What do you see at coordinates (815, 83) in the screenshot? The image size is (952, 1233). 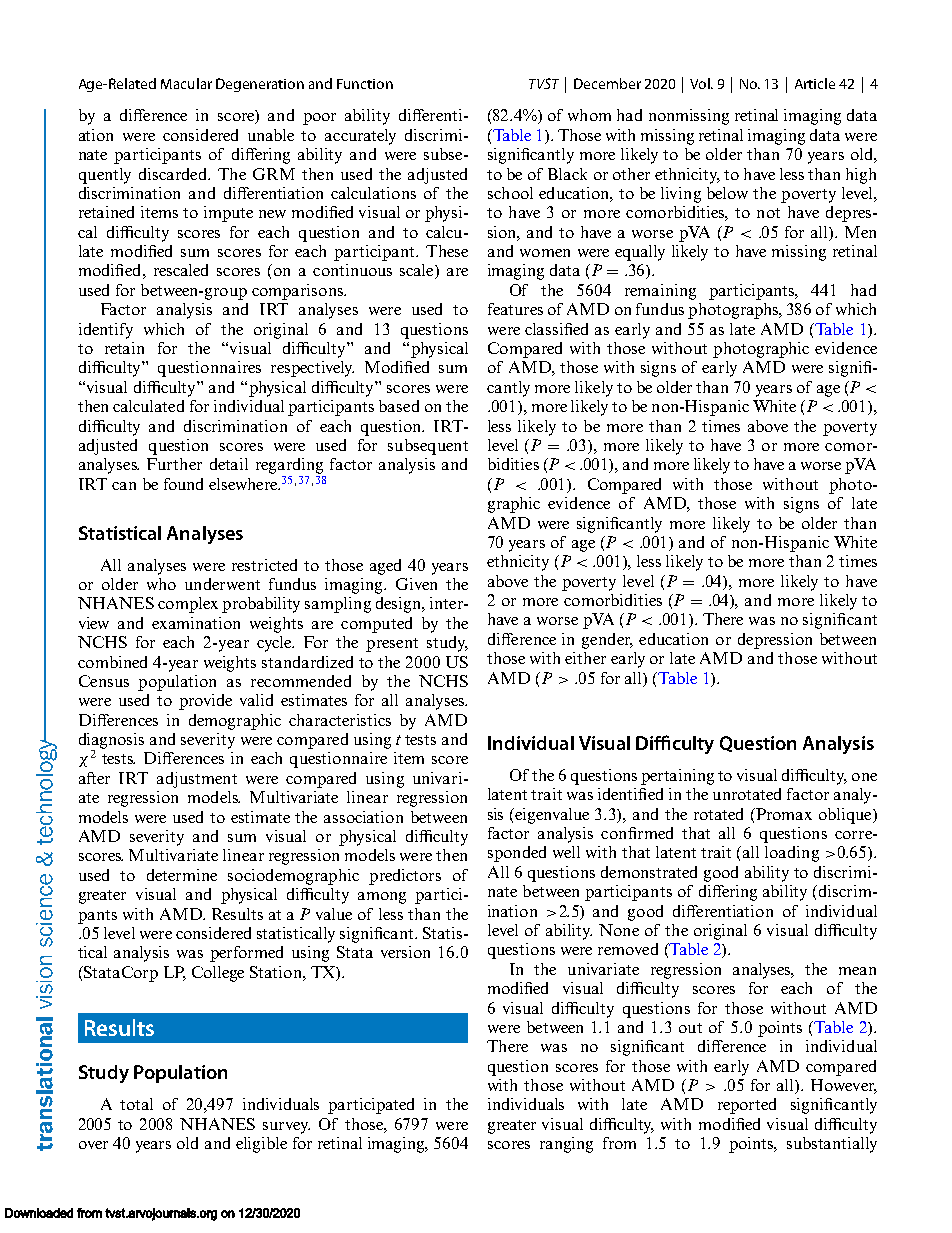 I see `Article` at bounding box center [815, 83].
